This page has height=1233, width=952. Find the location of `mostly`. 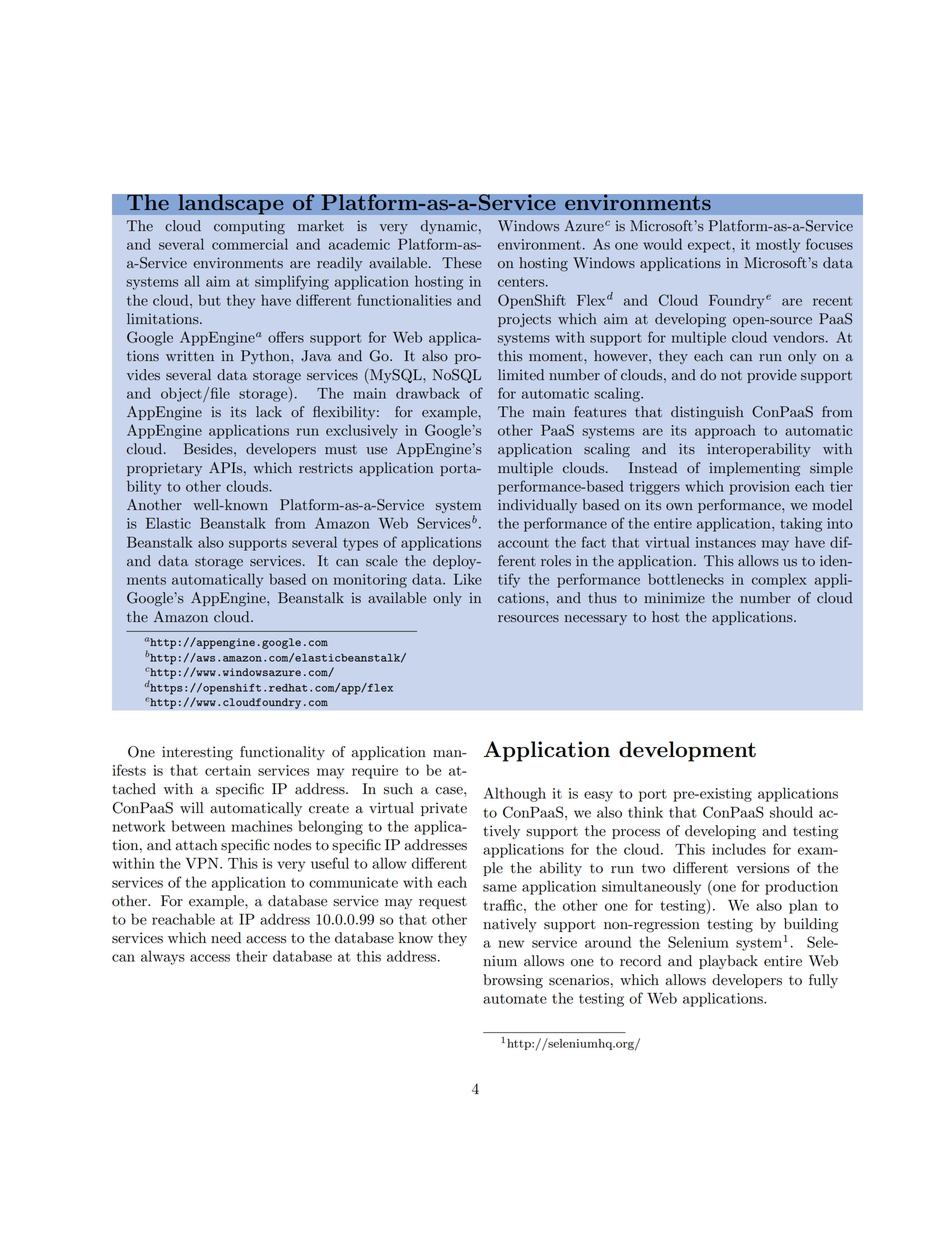

mostly is located at coordinates (778, 245).
